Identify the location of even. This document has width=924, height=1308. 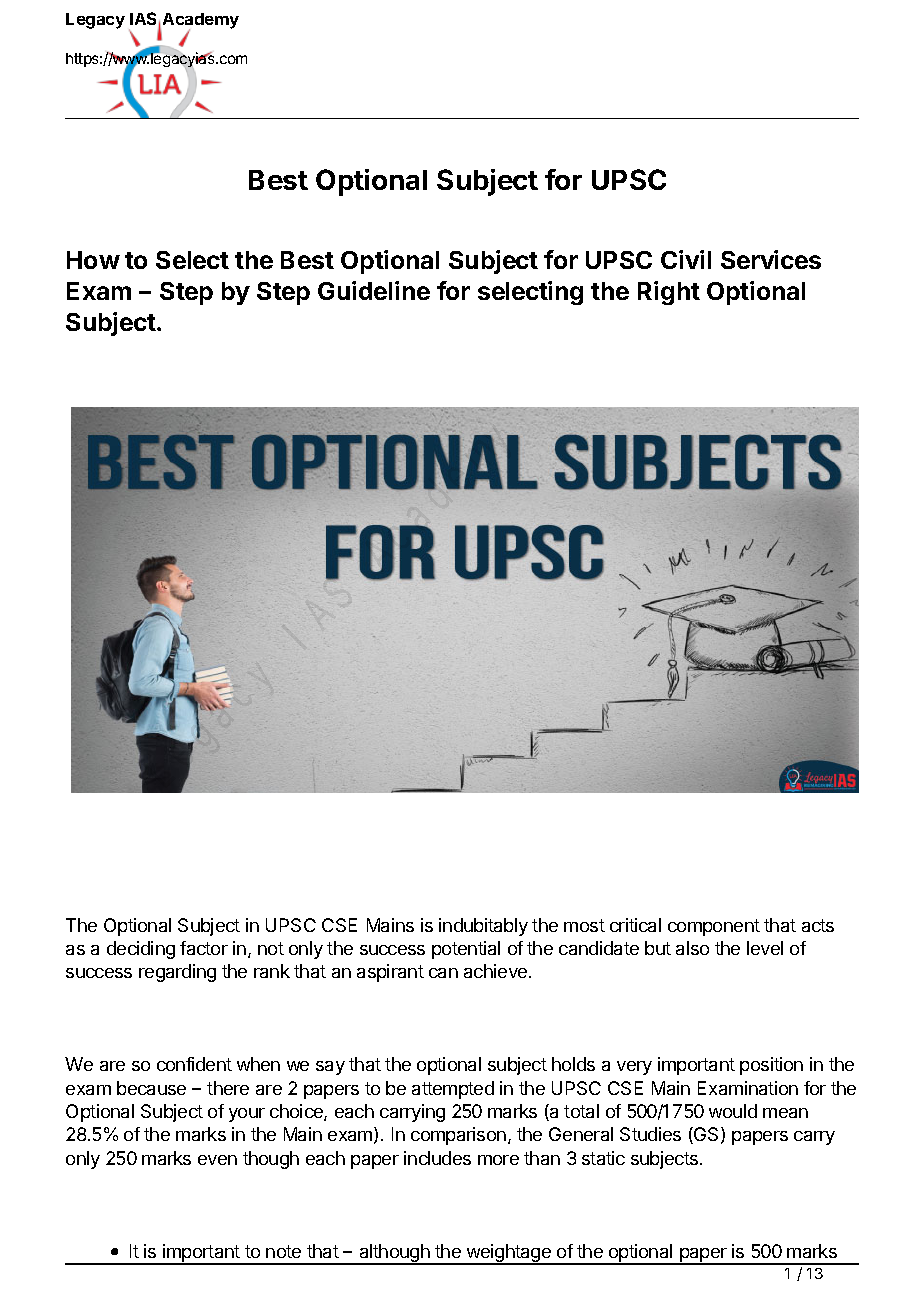
(217, 1160).
